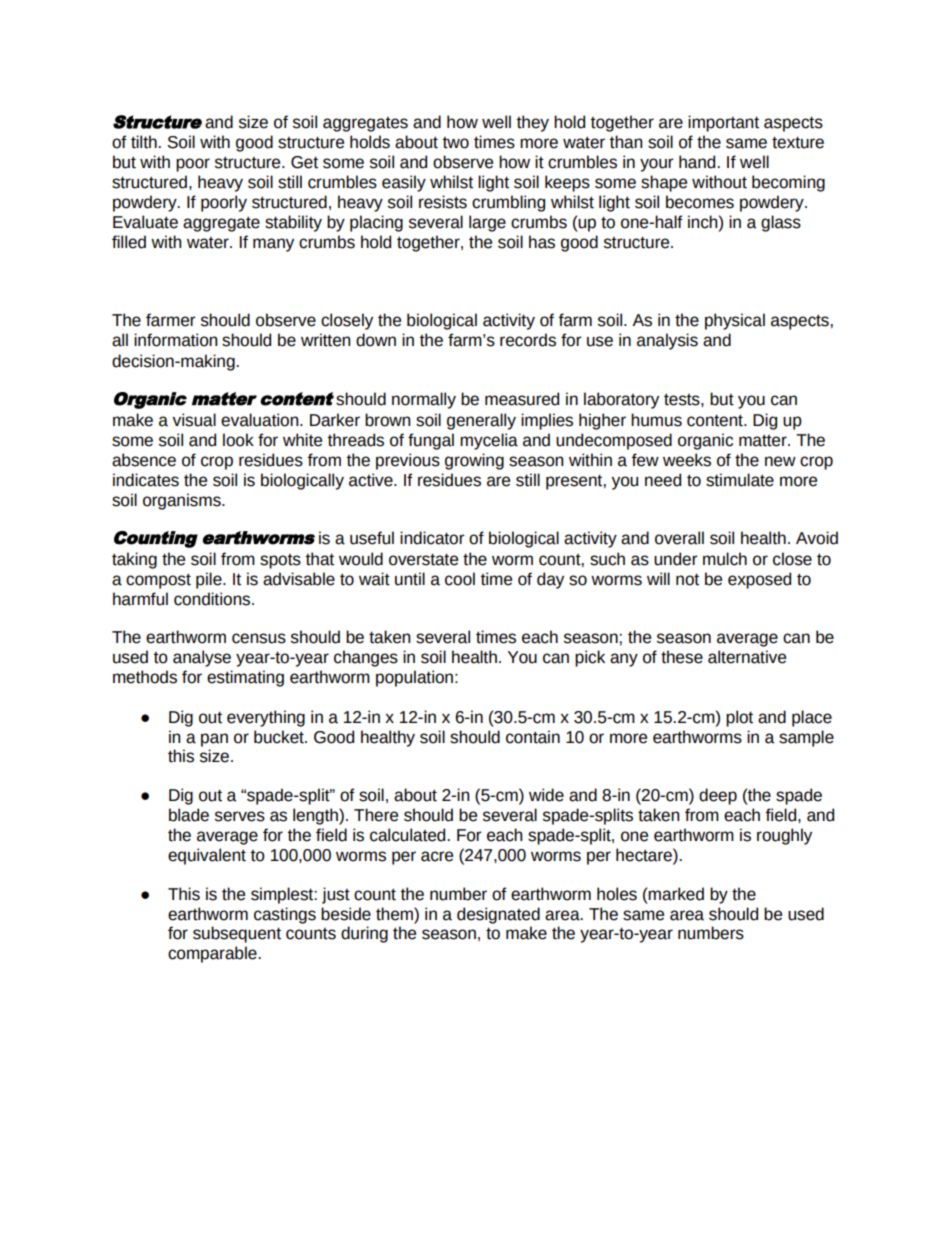 The width and height of the image is (952, 1233). What do you see at coordinates (735, 321) in the image?
I see `physical` at bounding box center [735, 321].
